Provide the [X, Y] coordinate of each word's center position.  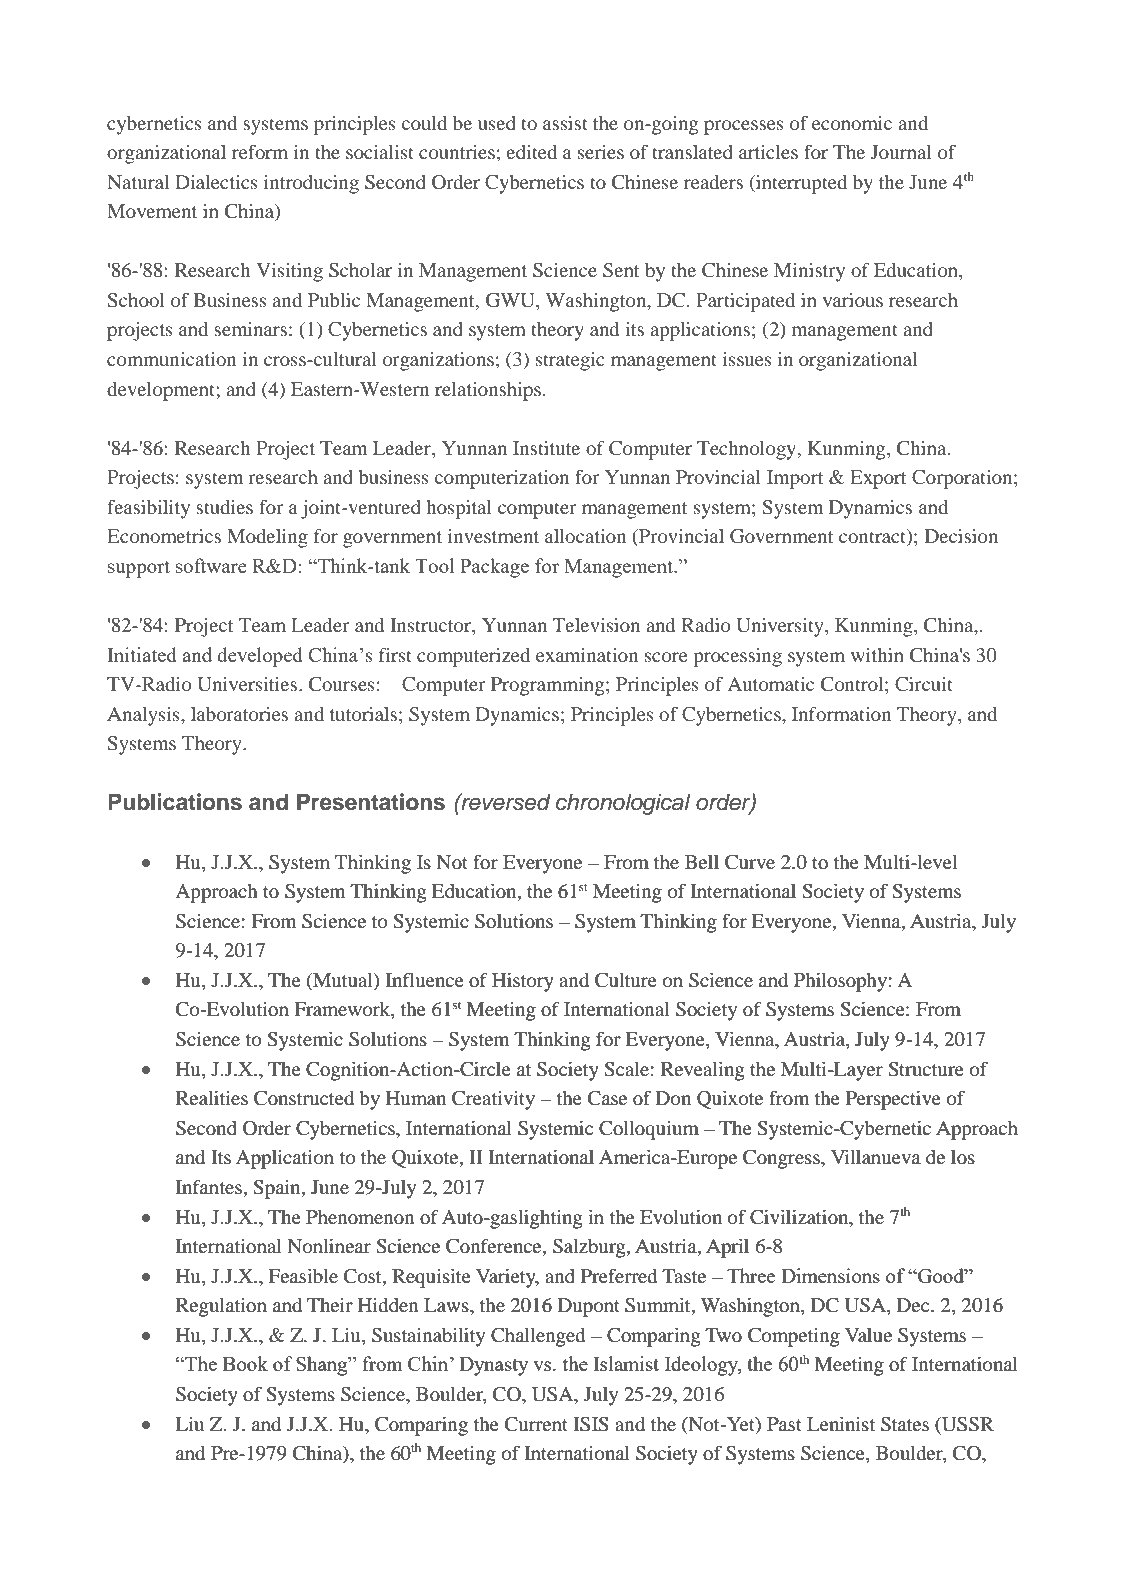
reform [260, 151]
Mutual [343, 981]
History [523, 982]
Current [536, 1424]
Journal [901, 152]
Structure [926, 1069]
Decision [961, 536]
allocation [585, 536]
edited [531, 152]
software [211, 565]
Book [245, 1363]
